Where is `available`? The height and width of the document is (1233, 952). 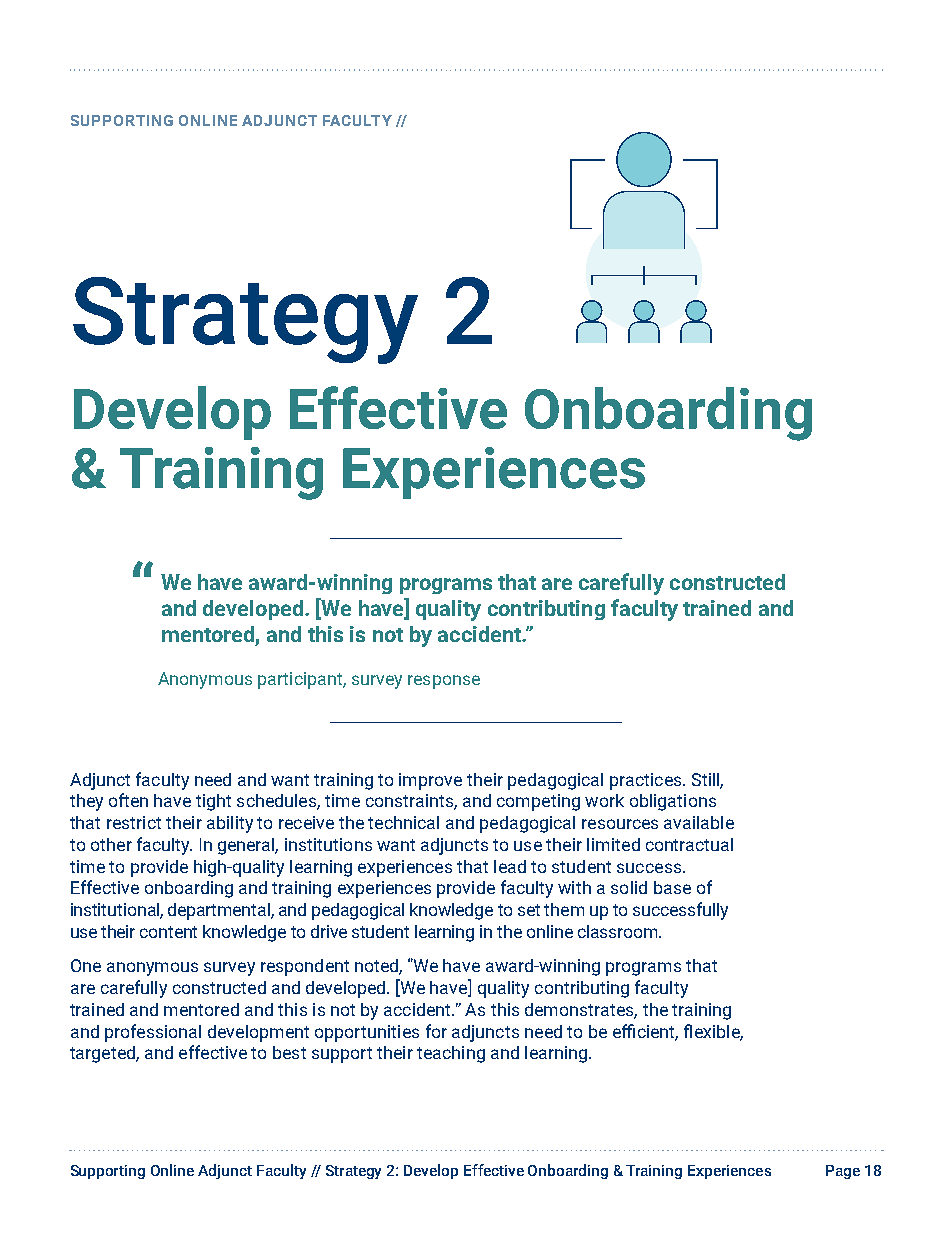
available is located at coordinates (699, 822).
